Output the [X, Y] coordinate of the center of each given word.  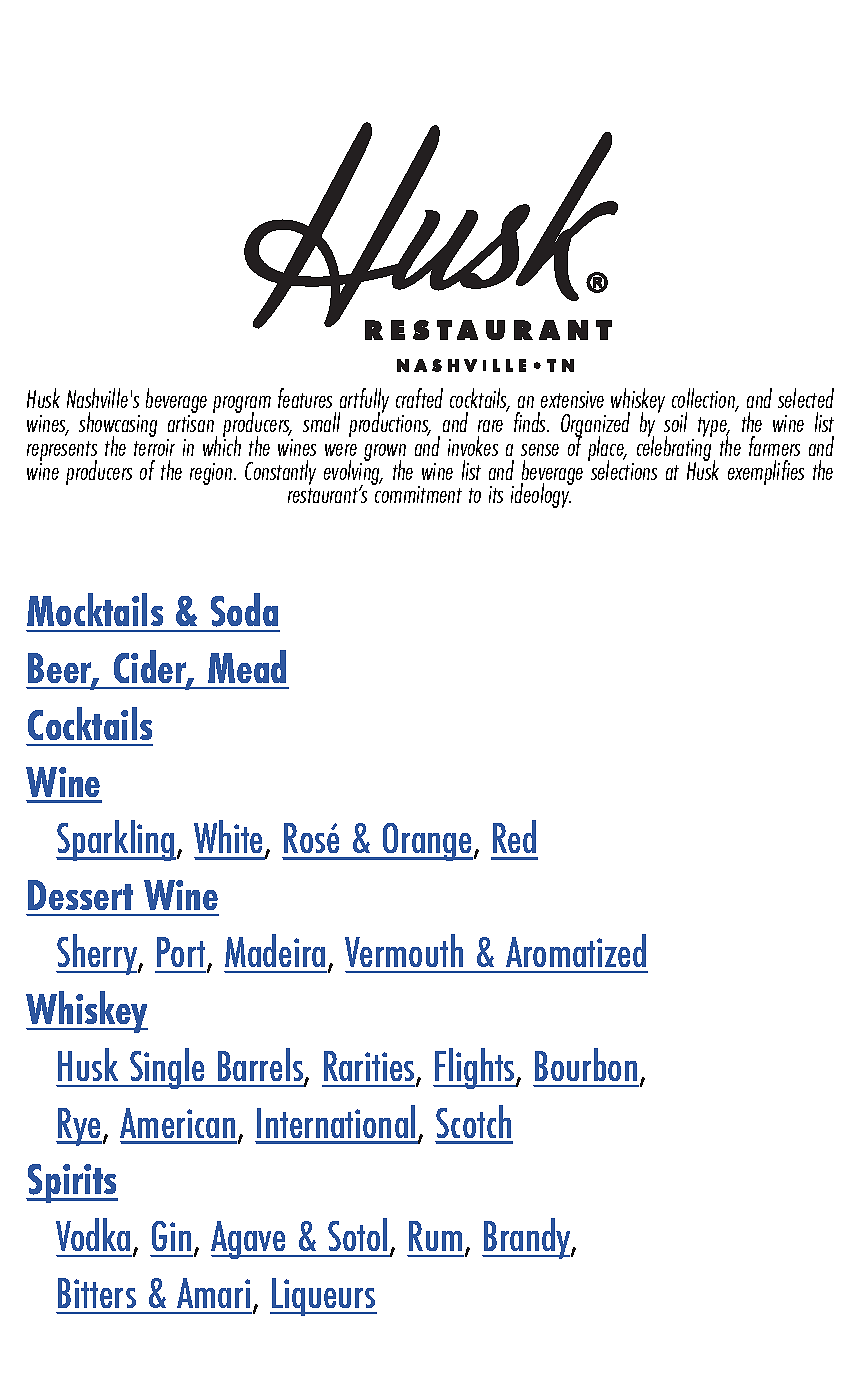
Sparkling [116, 840]
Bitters [97, 1293]
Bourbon [586, 1064]
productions [390, 423]
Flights [475, 1068]
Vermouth [404, 950]
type [713, 428]
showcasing [118, 425]
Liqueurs [323, 1297]
